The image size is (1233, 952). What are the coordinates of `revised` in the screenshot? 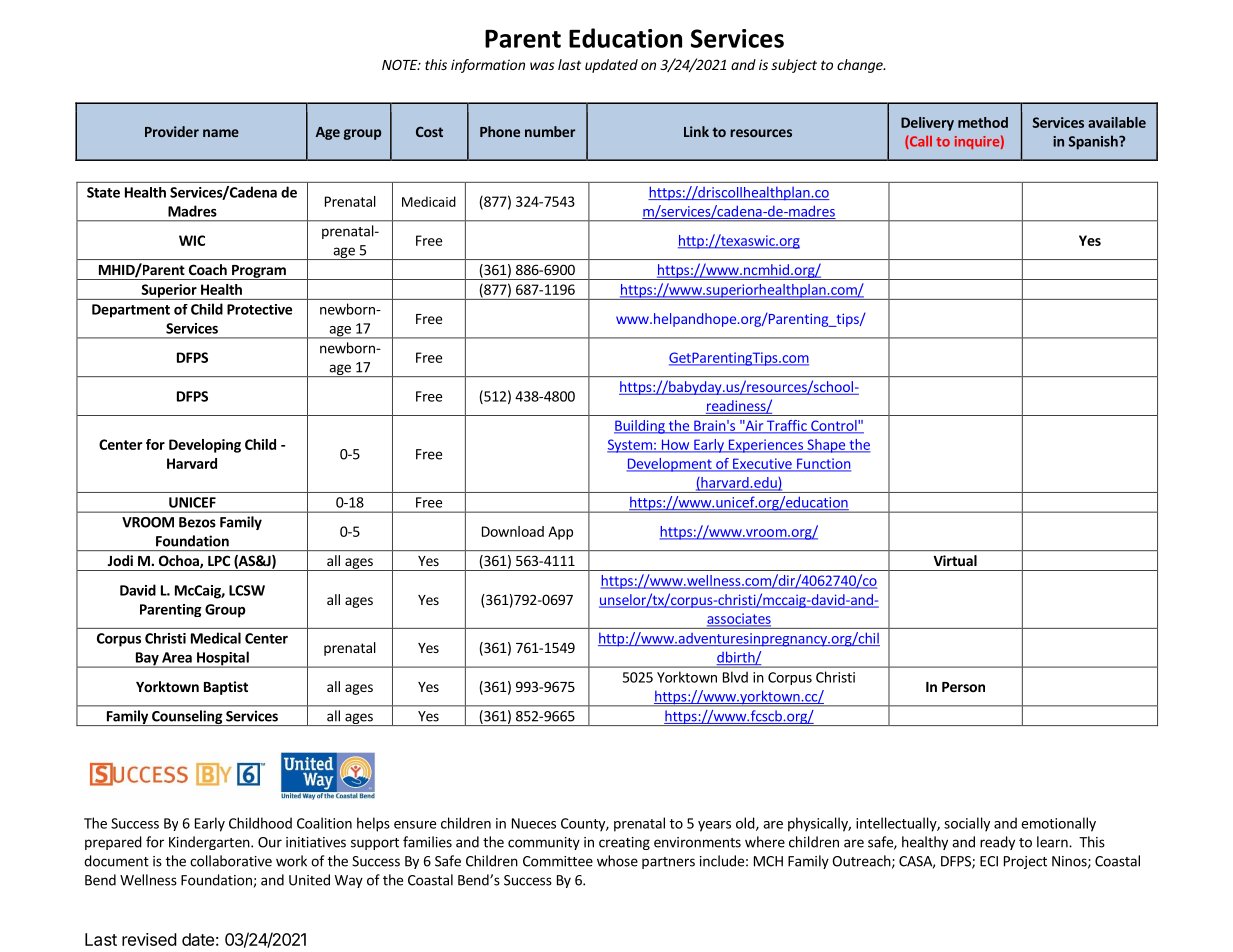 It's located at (149, 939).
